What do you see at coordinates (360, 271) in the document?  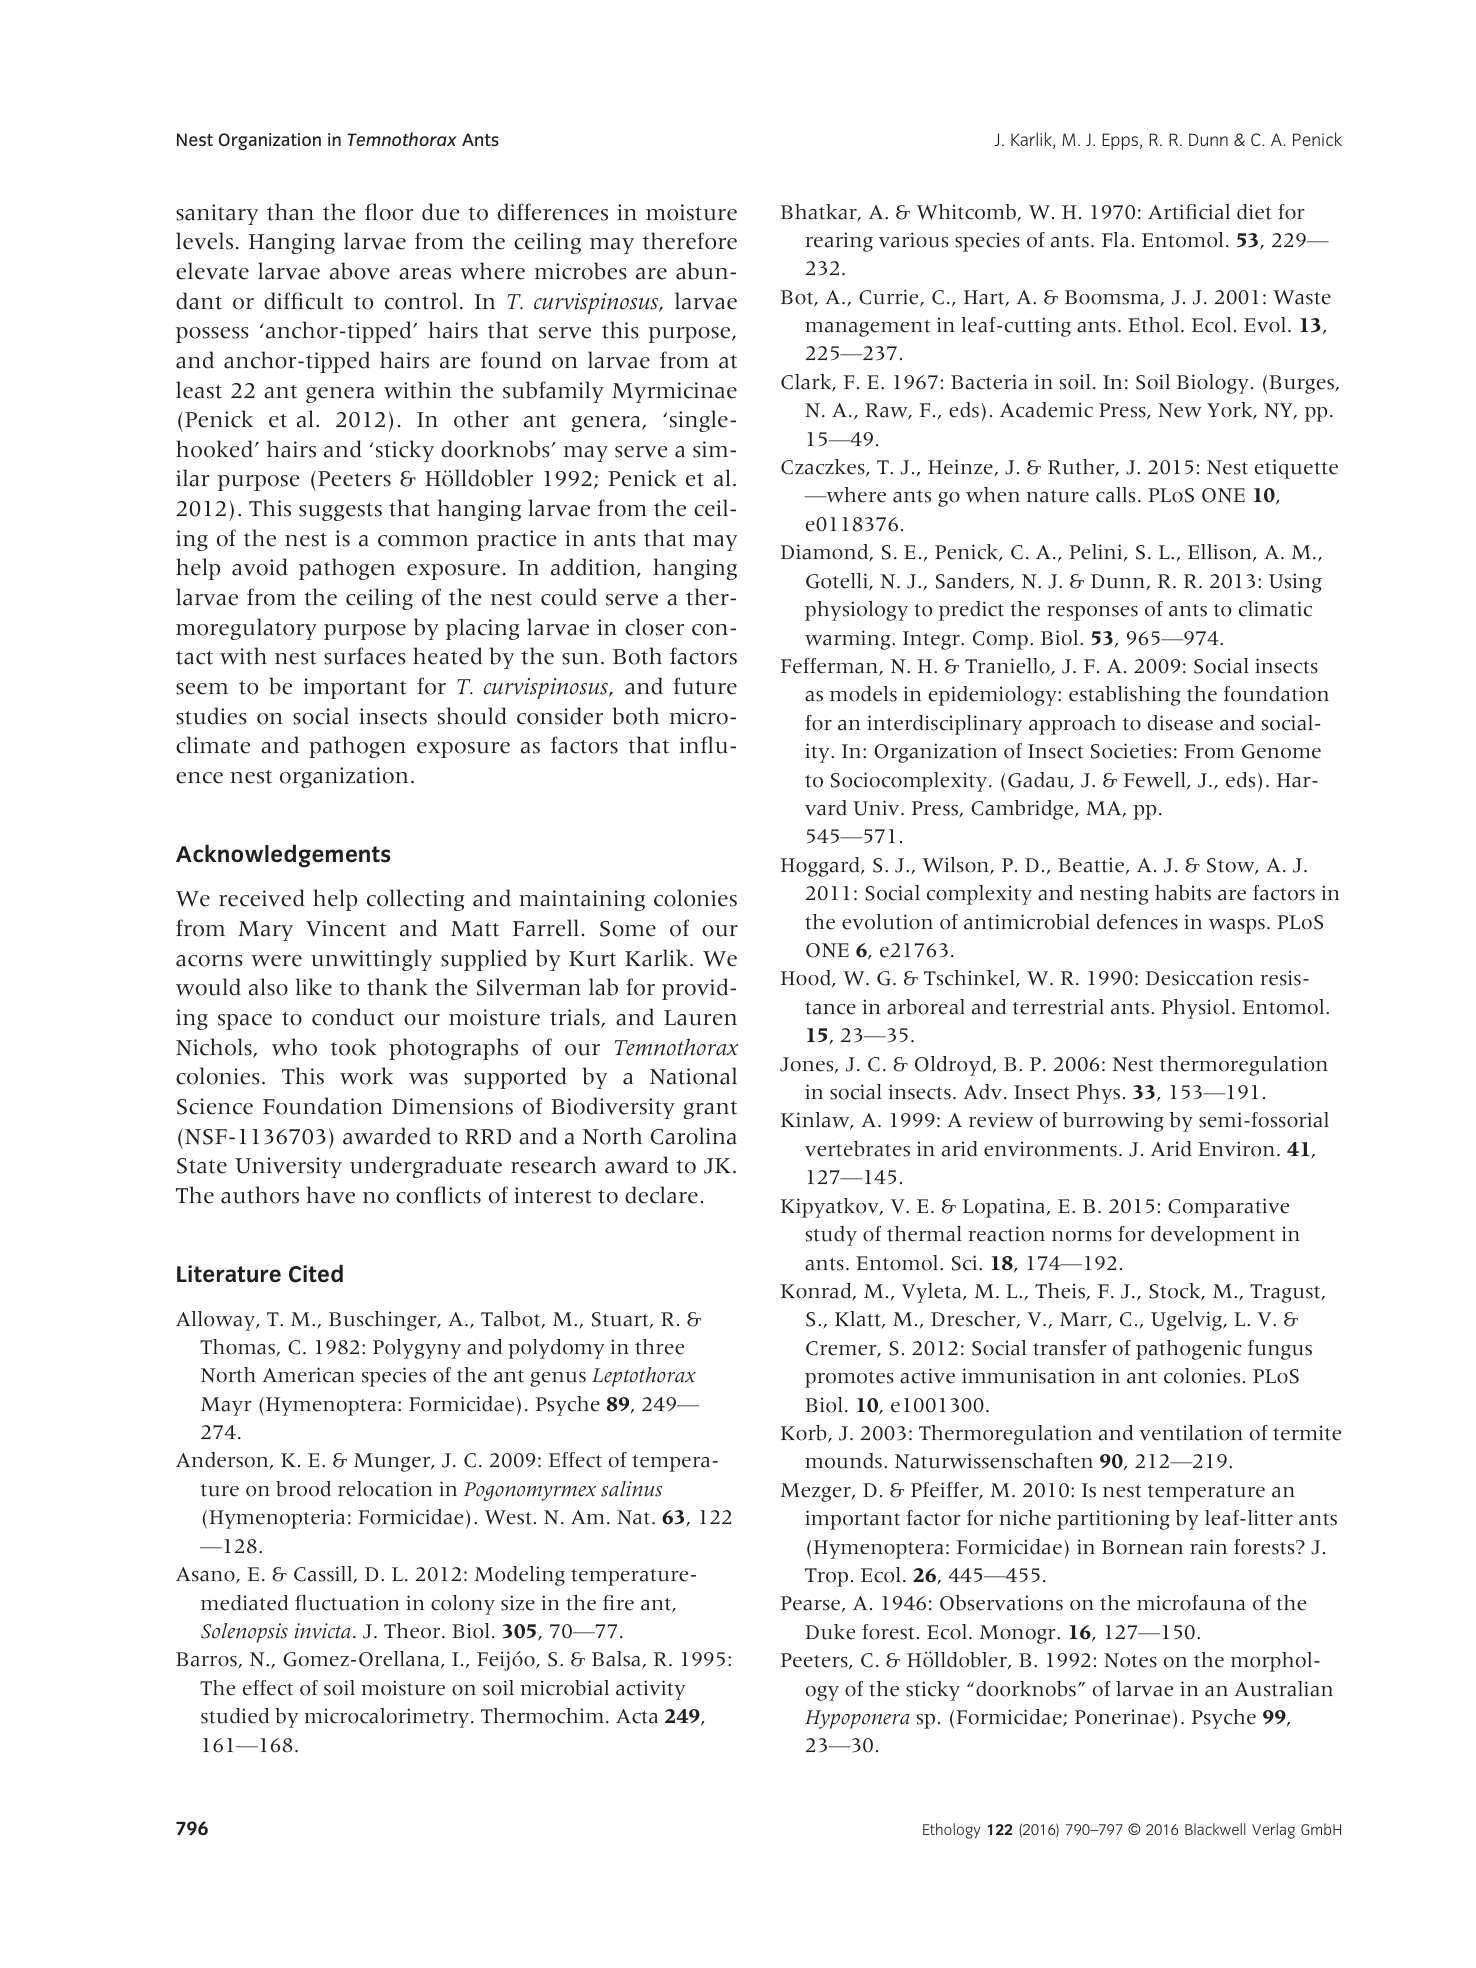 I see `above` at bounding box center [360, 271].
